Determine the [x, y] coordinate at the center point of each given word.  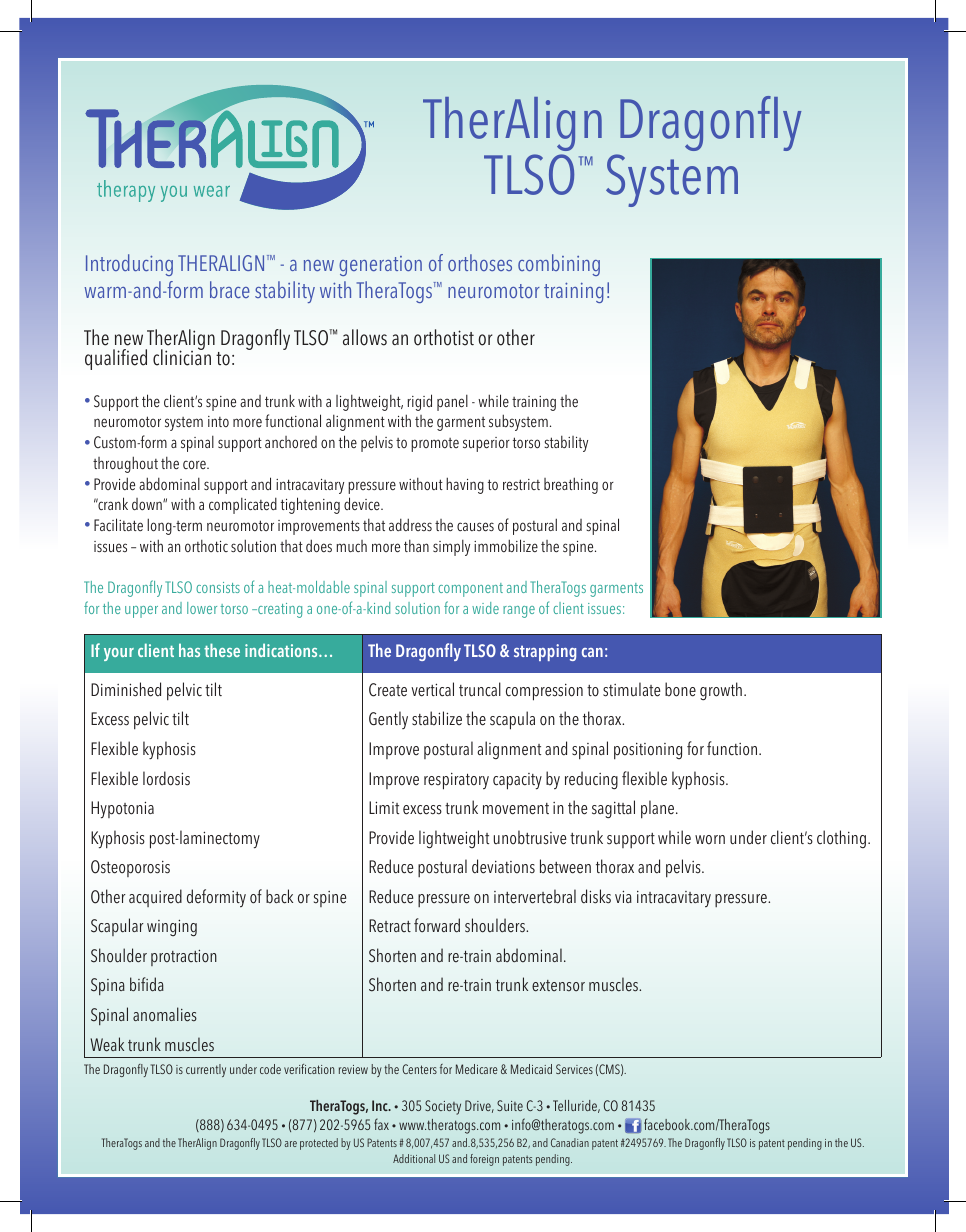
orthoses [480, 262]
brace [230, 289]
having [465, 485]
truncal [480, 689]
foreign [484, 1160]
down [148, 504]
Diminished [126, 689]
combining [559, 265]
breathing [571, 485]
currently [206, 1070]
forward [437, 925]
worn [710, 840]
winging [172, 928]
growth [721, 691]
